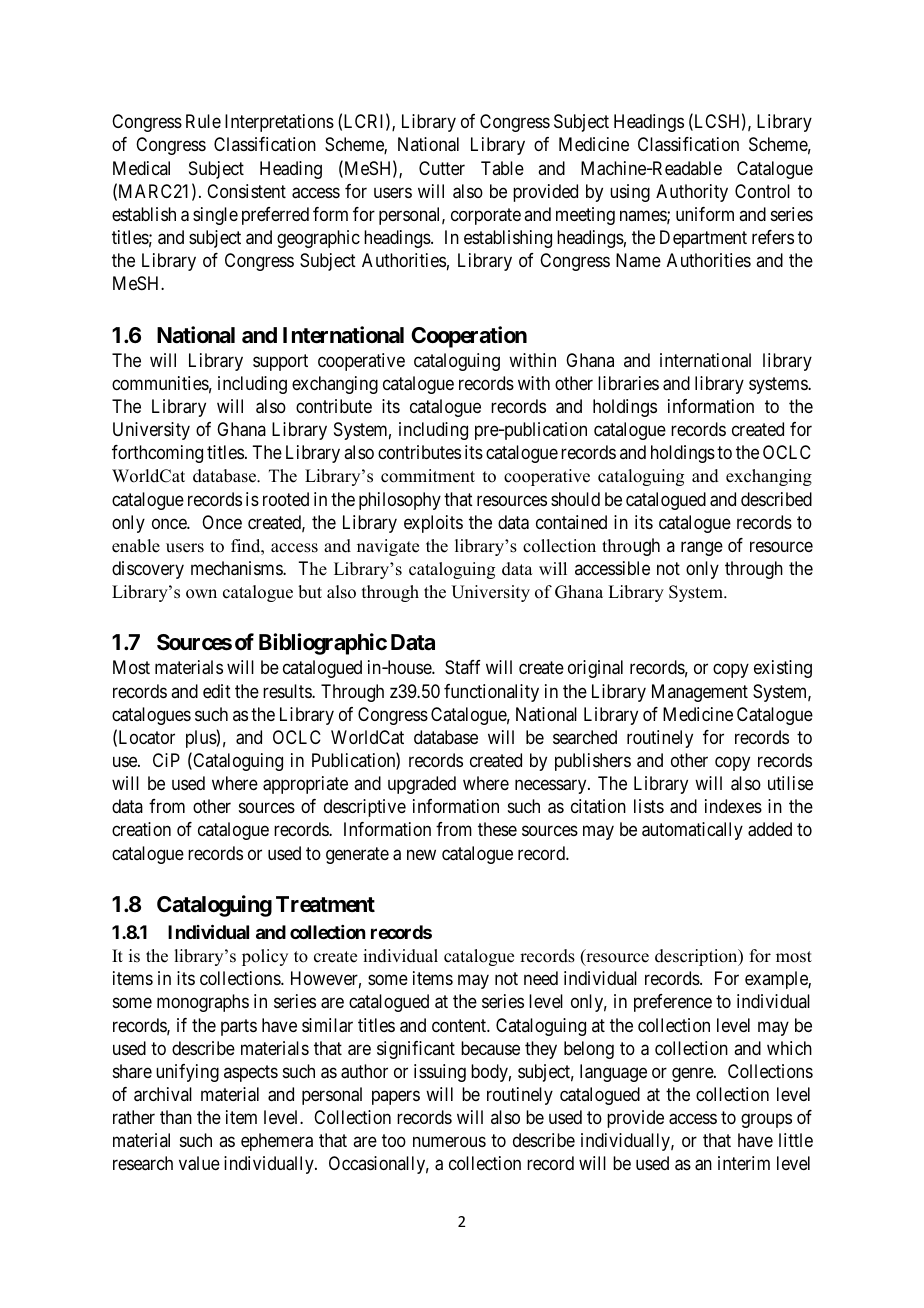 The height and width of the document is (1308, 924). Describe the element at coordinates (442, 168) in the document. I see `Cutter` at that location.
